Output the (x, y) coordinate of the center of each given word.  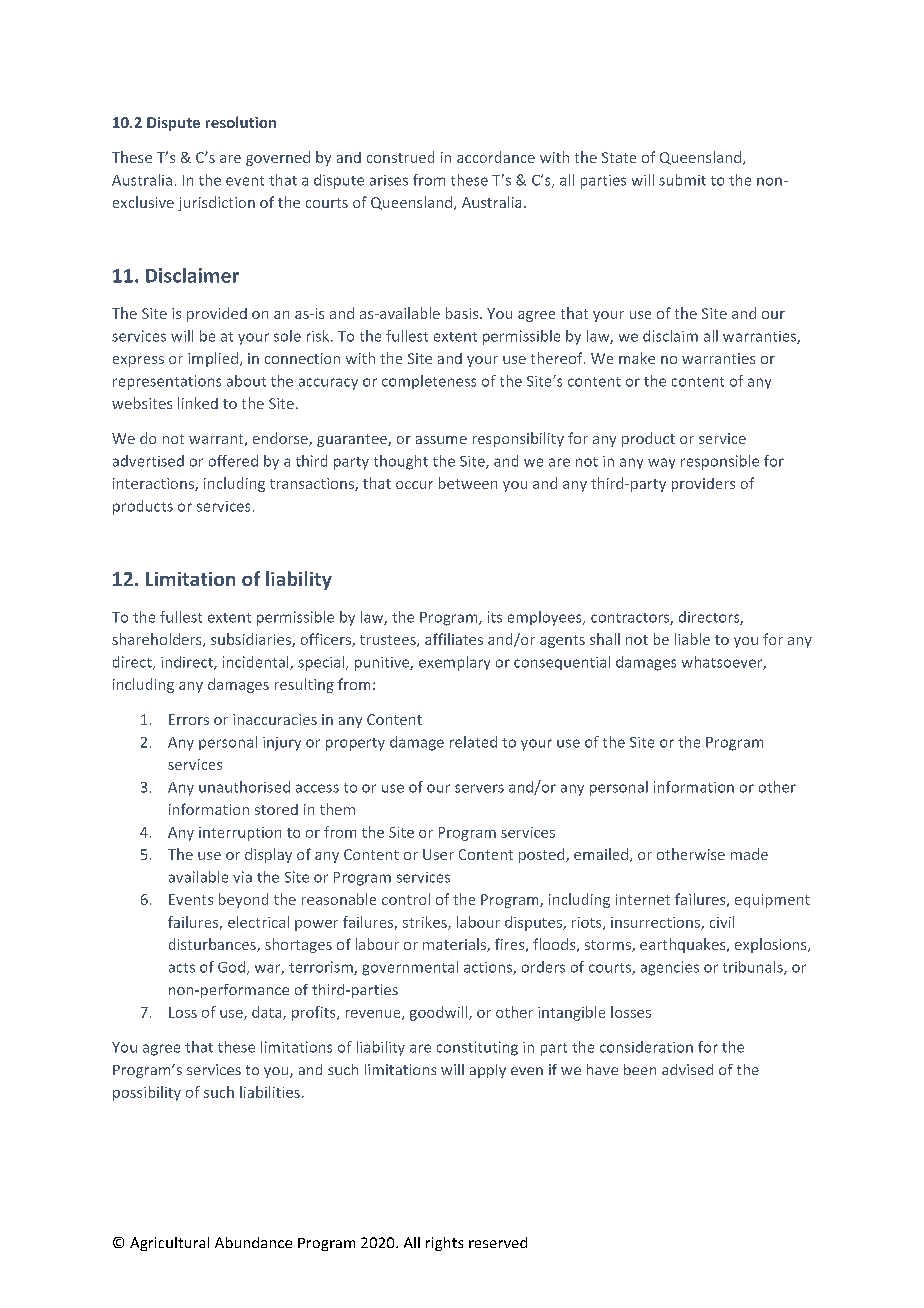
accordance (496, 157)
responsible (720, 462)
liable (692, 639)
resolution (241, 122)
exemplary (454, 663)
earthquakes (684, 945)
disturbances (213, 945)
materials (455, 945)
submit (682, 180)
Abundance (253, 1242)
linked (198, 403)
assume (441, 440)
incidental (257, 663)
